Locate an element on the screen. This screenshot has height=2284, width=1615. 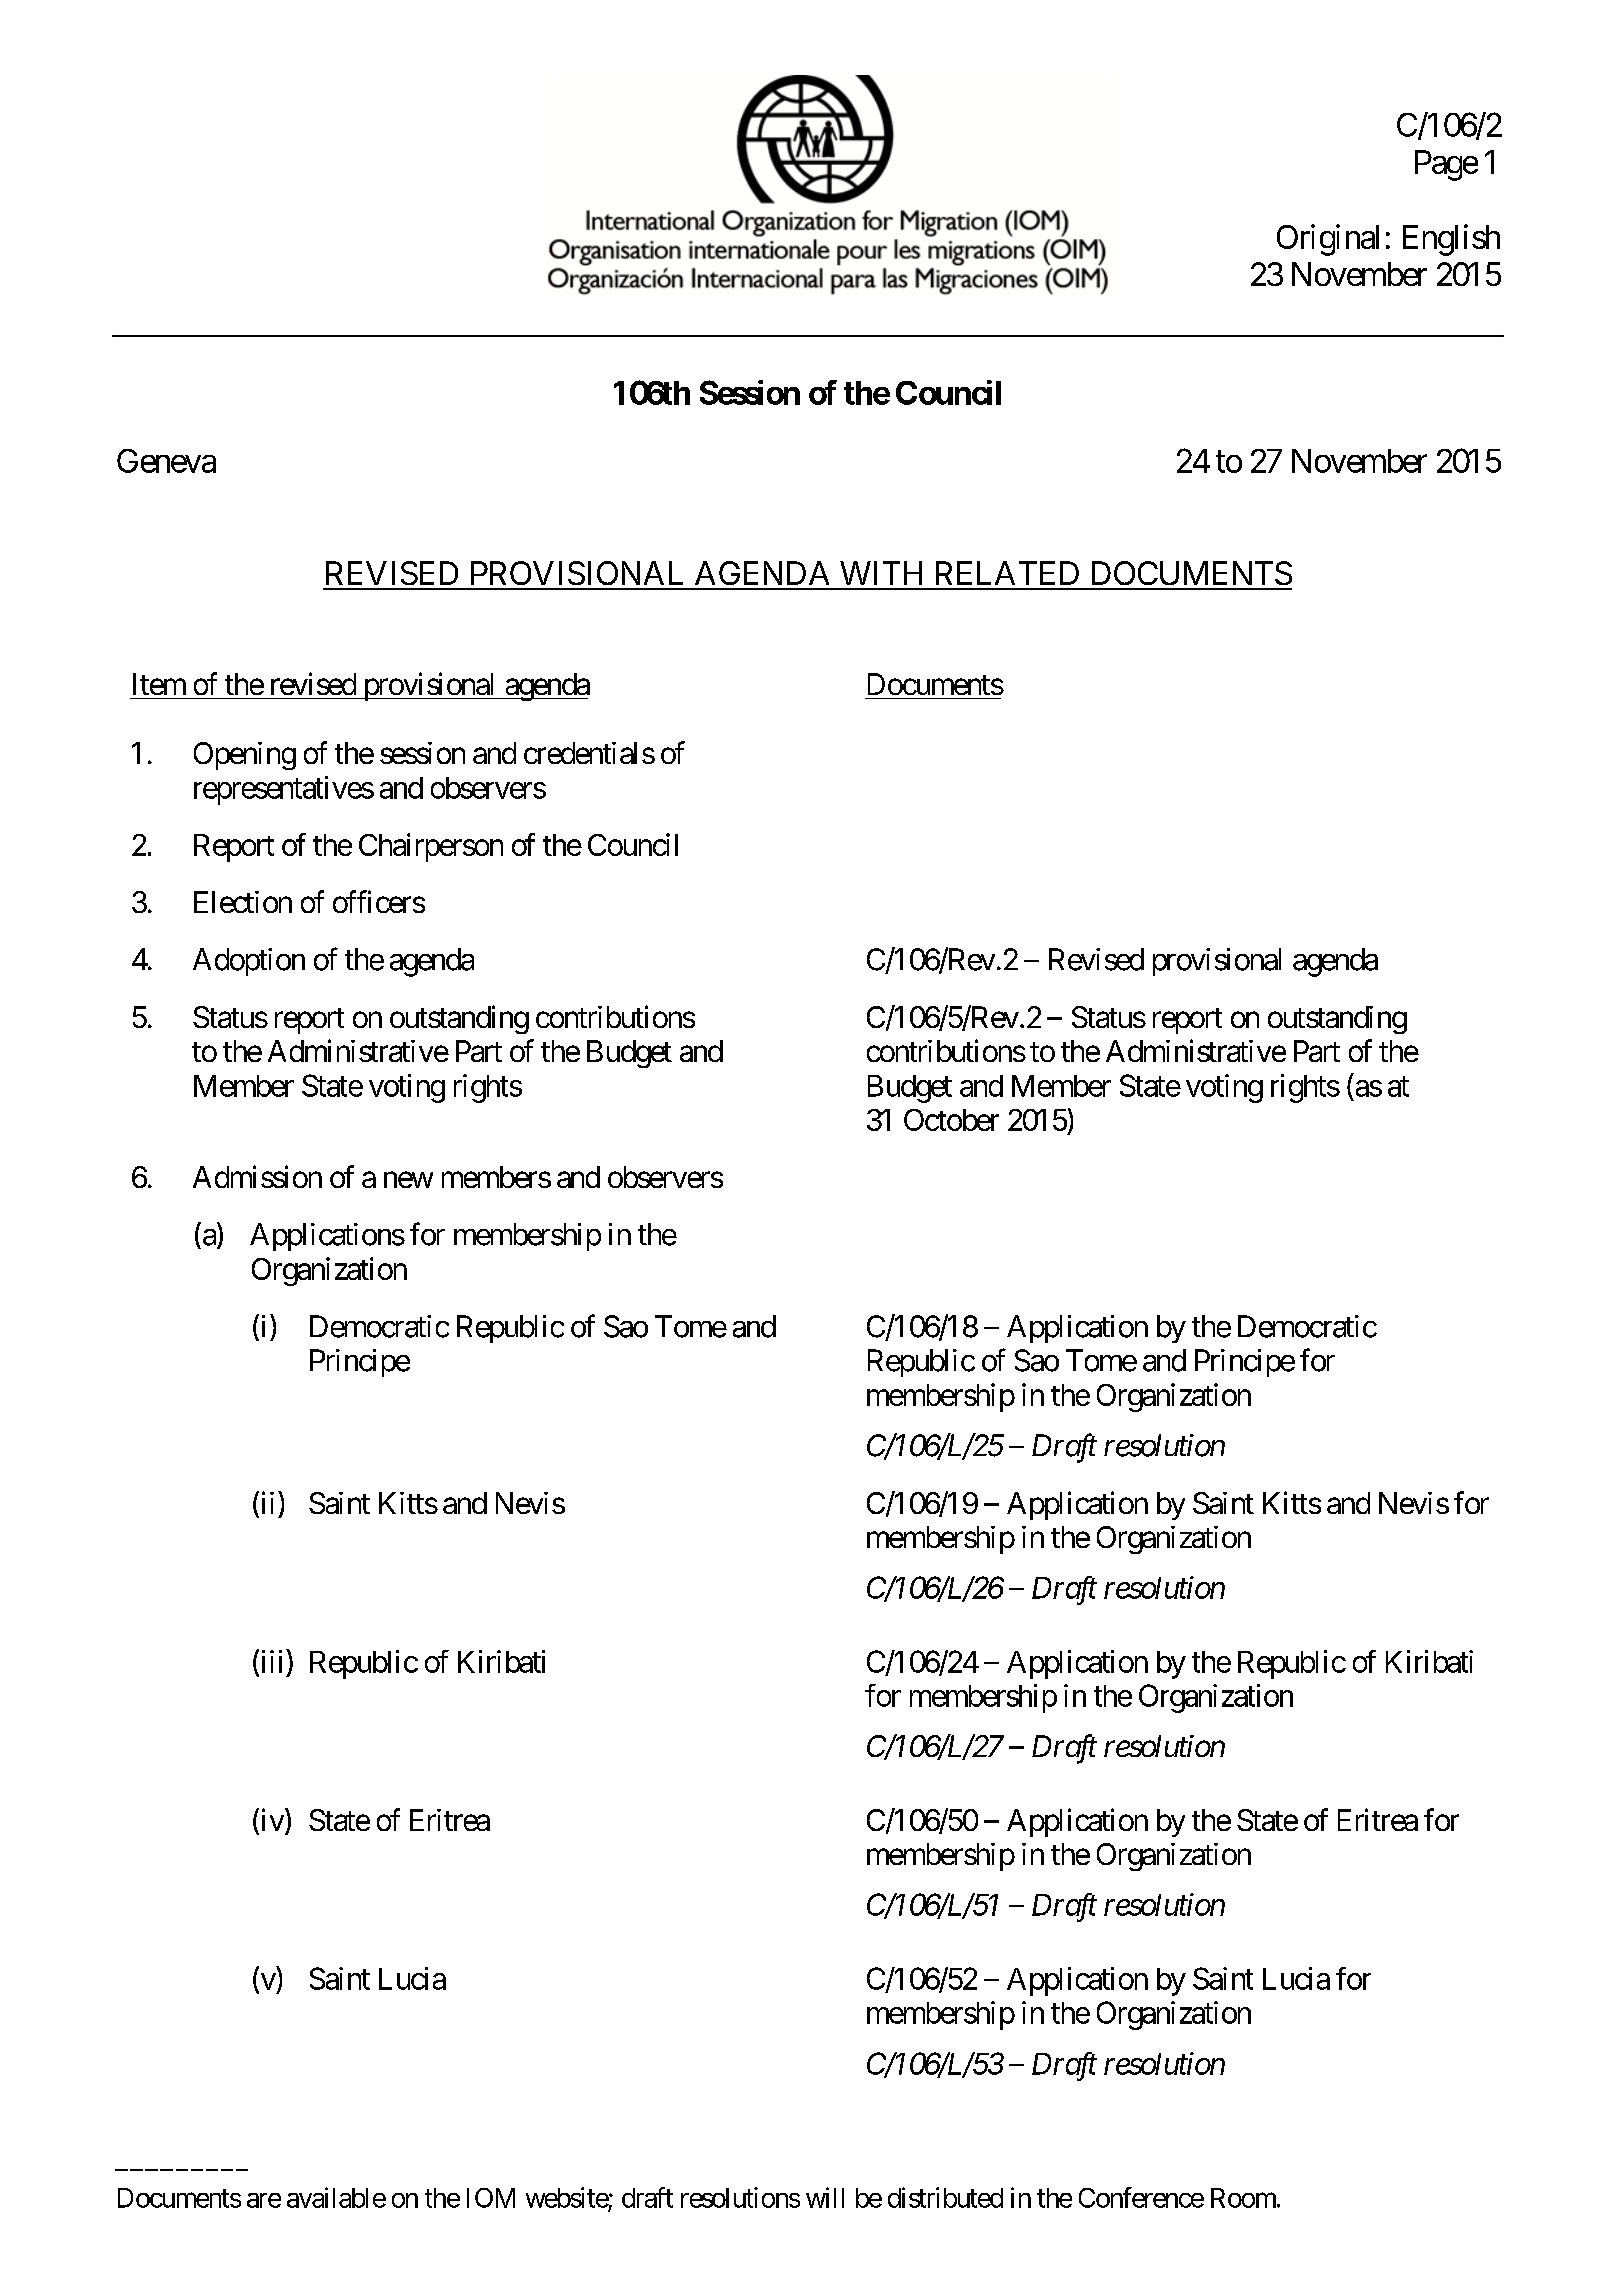
IOM is located at coordinates (491, 2198).
